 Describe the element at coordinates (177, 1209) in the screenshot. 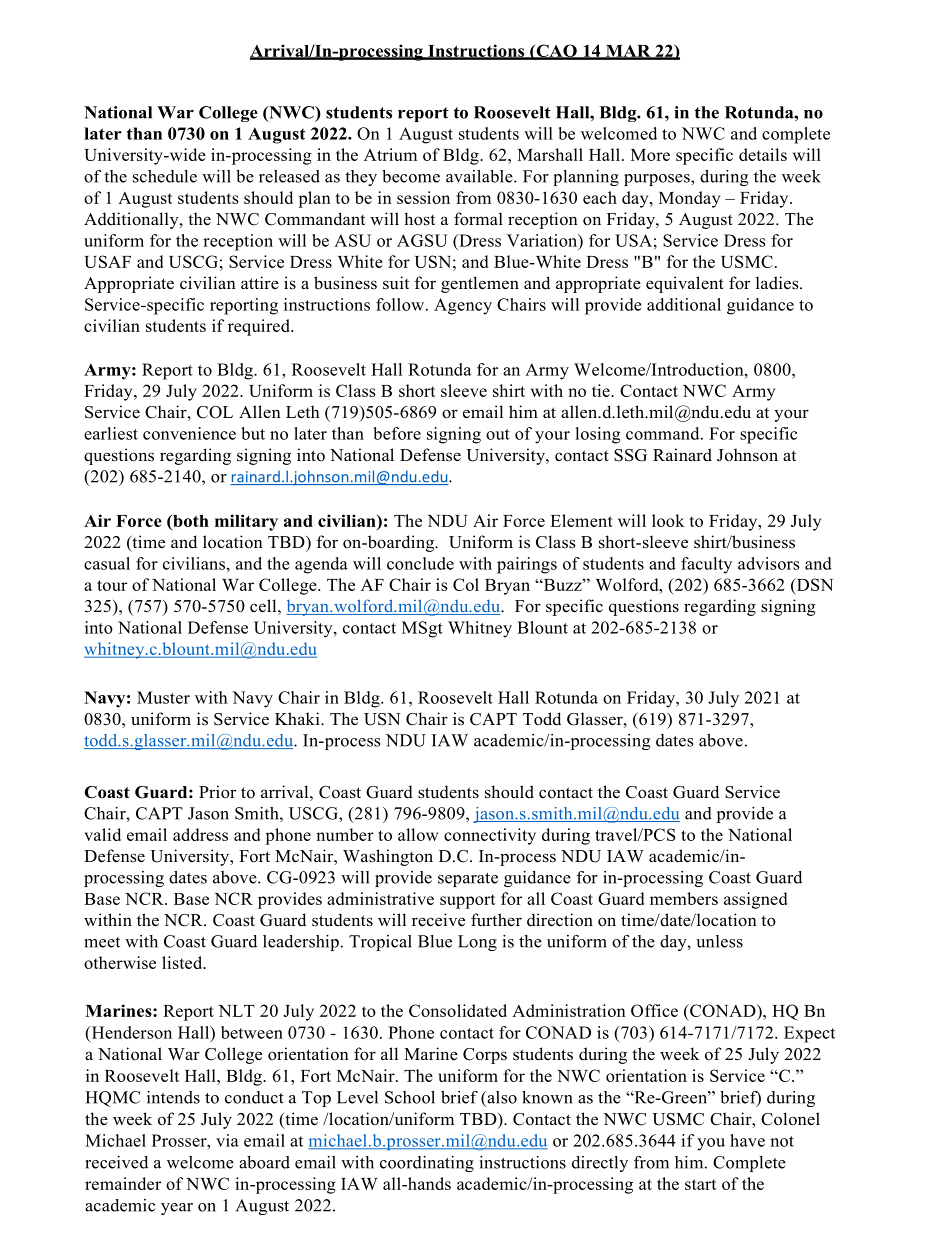

I see `year` at that location.
